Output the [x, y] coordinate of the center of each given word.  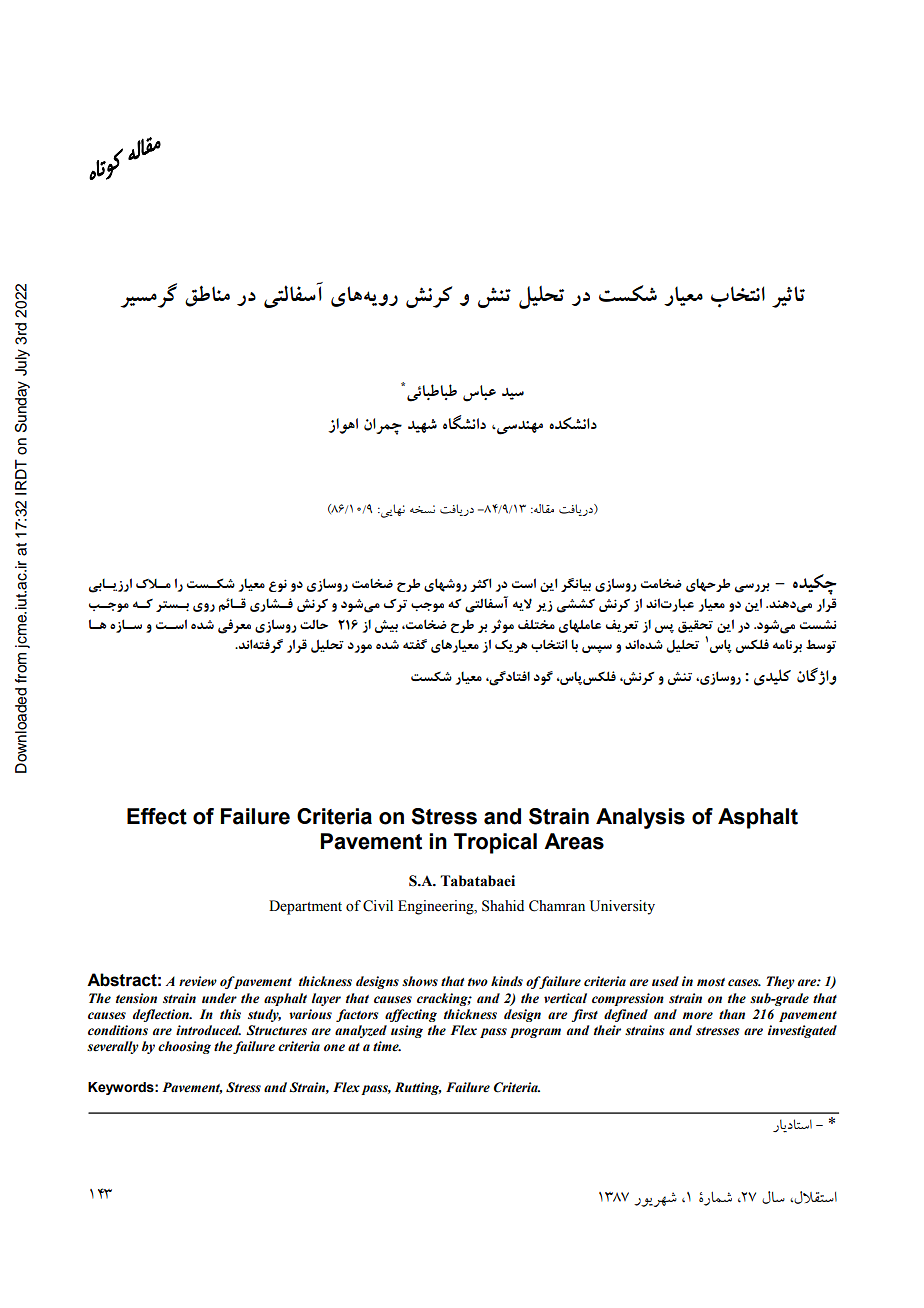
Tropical [495, 843]
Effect [157, 816]
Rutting [418, 1088]
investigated [802, 1031]
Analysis [640, 818]
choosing [184, 1047]
